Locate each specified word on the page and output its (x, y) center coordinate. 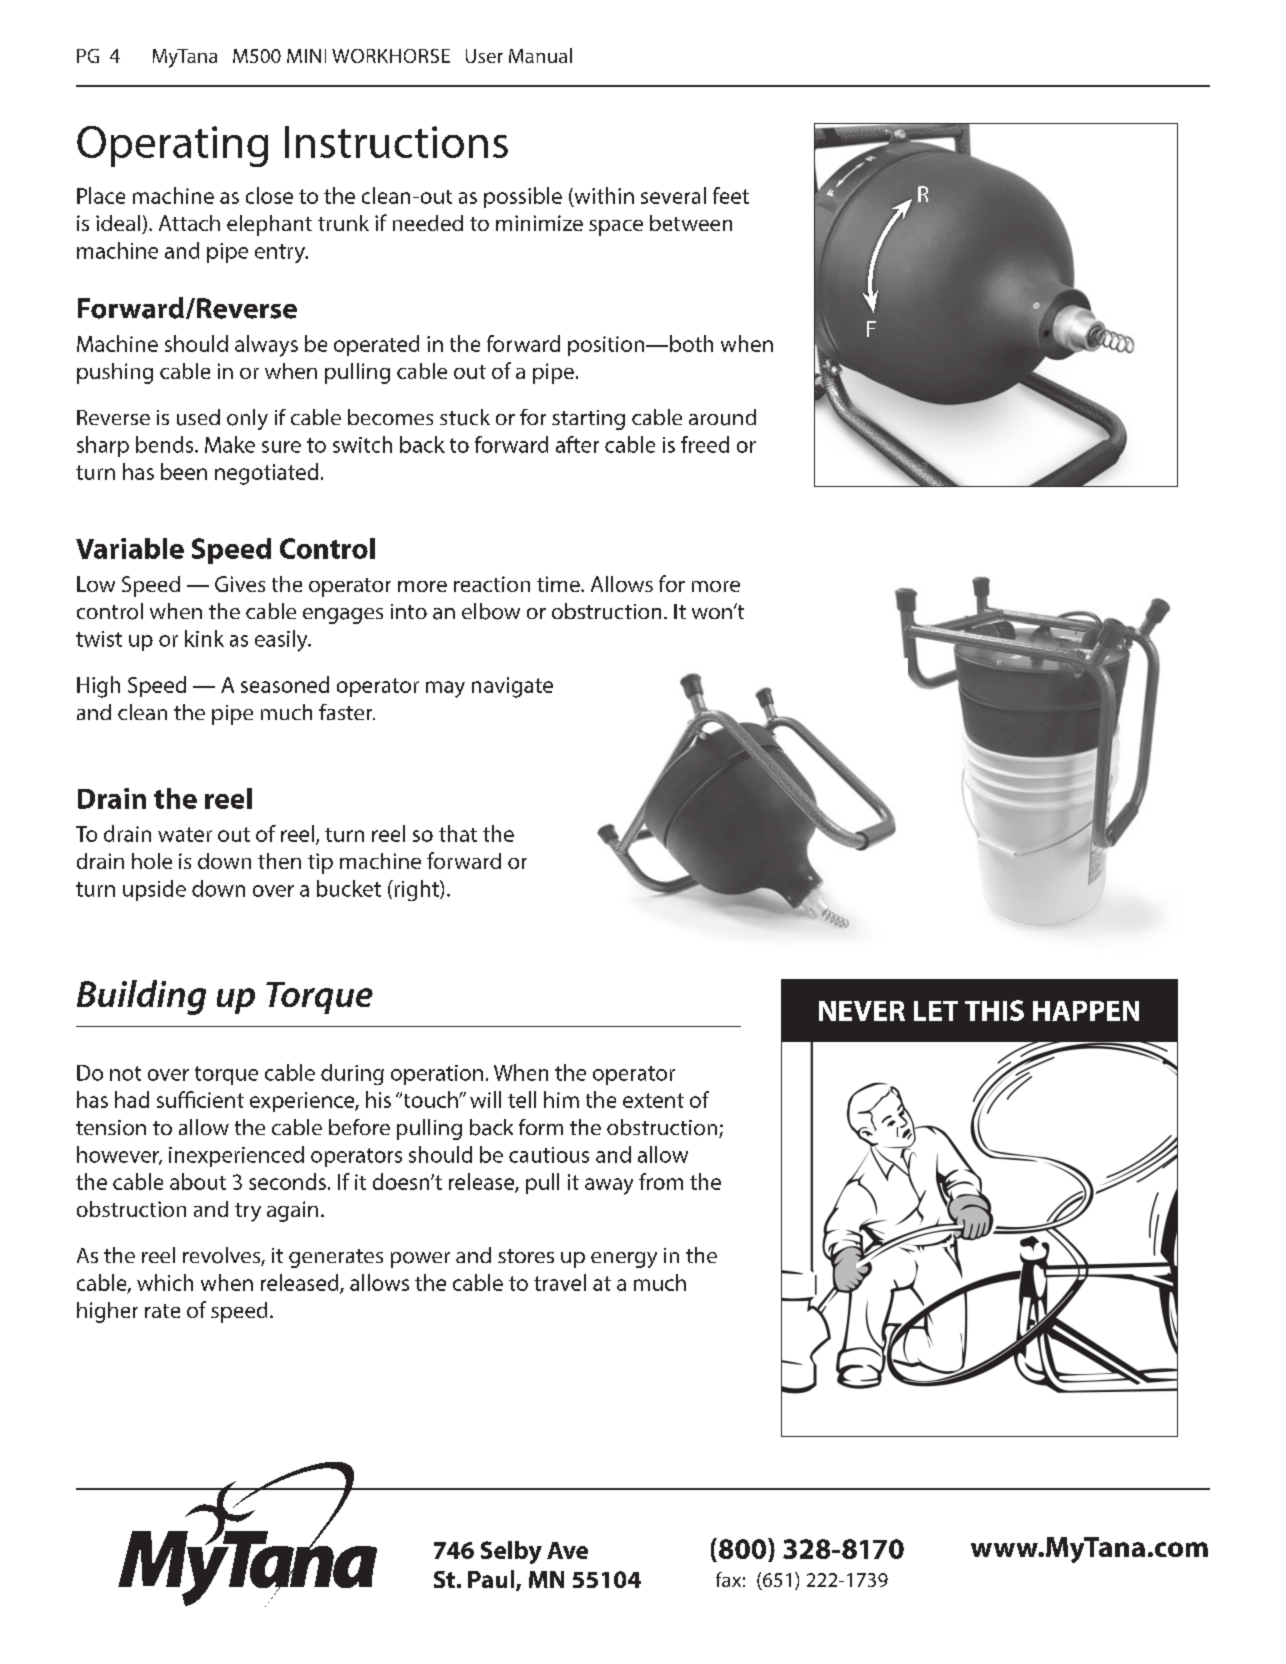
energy (624, 1260)
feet (731, 195)
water (185, 834)
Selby (511, 1552)
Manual (540, 55)
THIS (994, 1010)
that (458, 833)
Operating (172, 146)
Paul (492, 1580)
